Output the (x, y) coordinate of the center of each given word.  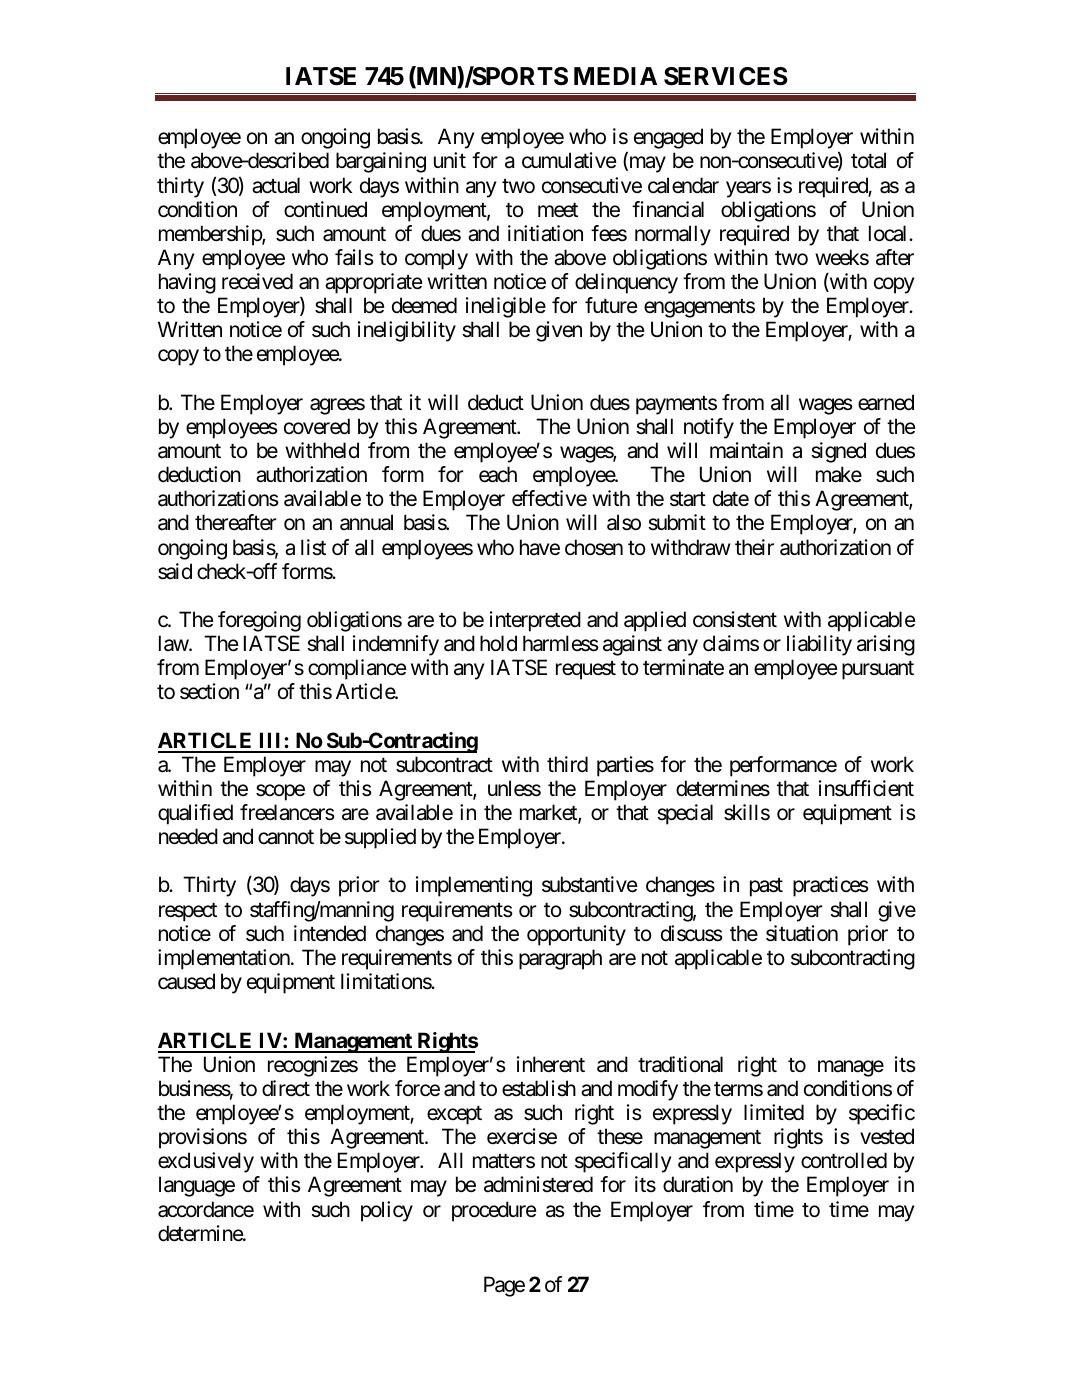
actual (276, 185)
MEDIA (615, 76)
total (868, 160)
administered (538, 1184)
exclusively (206, 1162)
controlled (844, 1160)
